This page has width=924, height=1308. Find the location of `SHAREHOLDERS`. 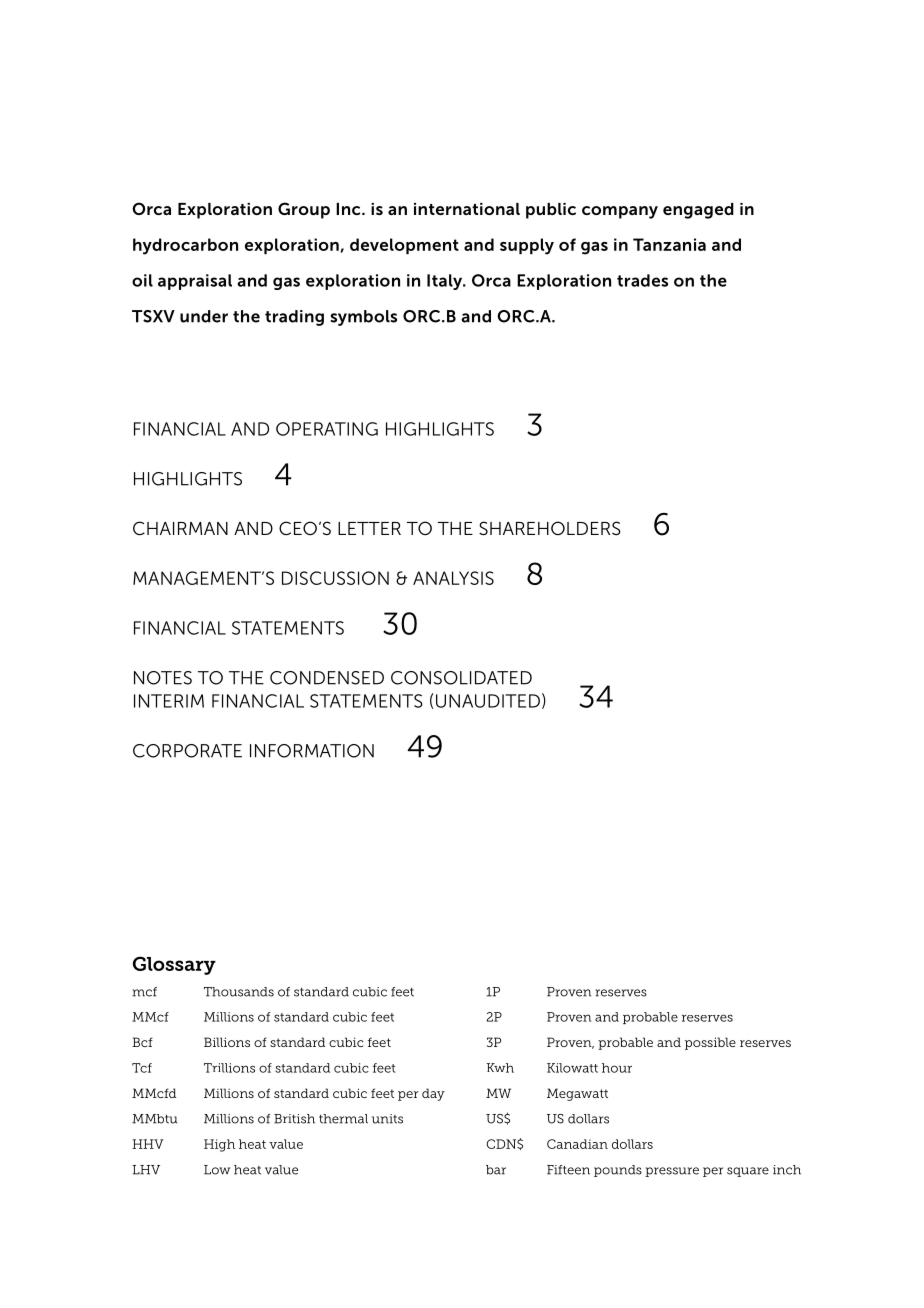

SHAREHOLDERS is located at coordinates (550, 528).
